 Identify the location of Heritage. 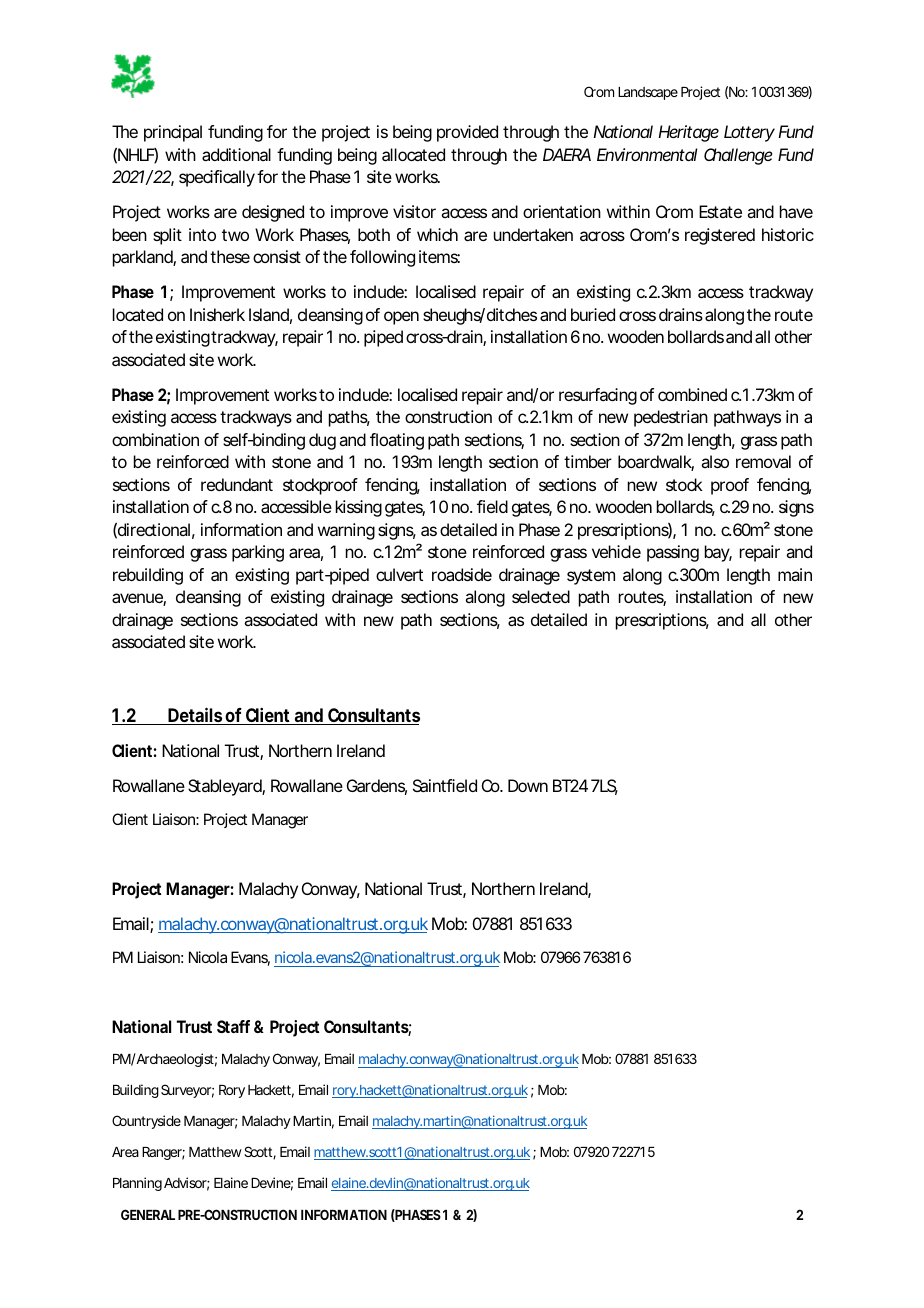
(688, 133).
